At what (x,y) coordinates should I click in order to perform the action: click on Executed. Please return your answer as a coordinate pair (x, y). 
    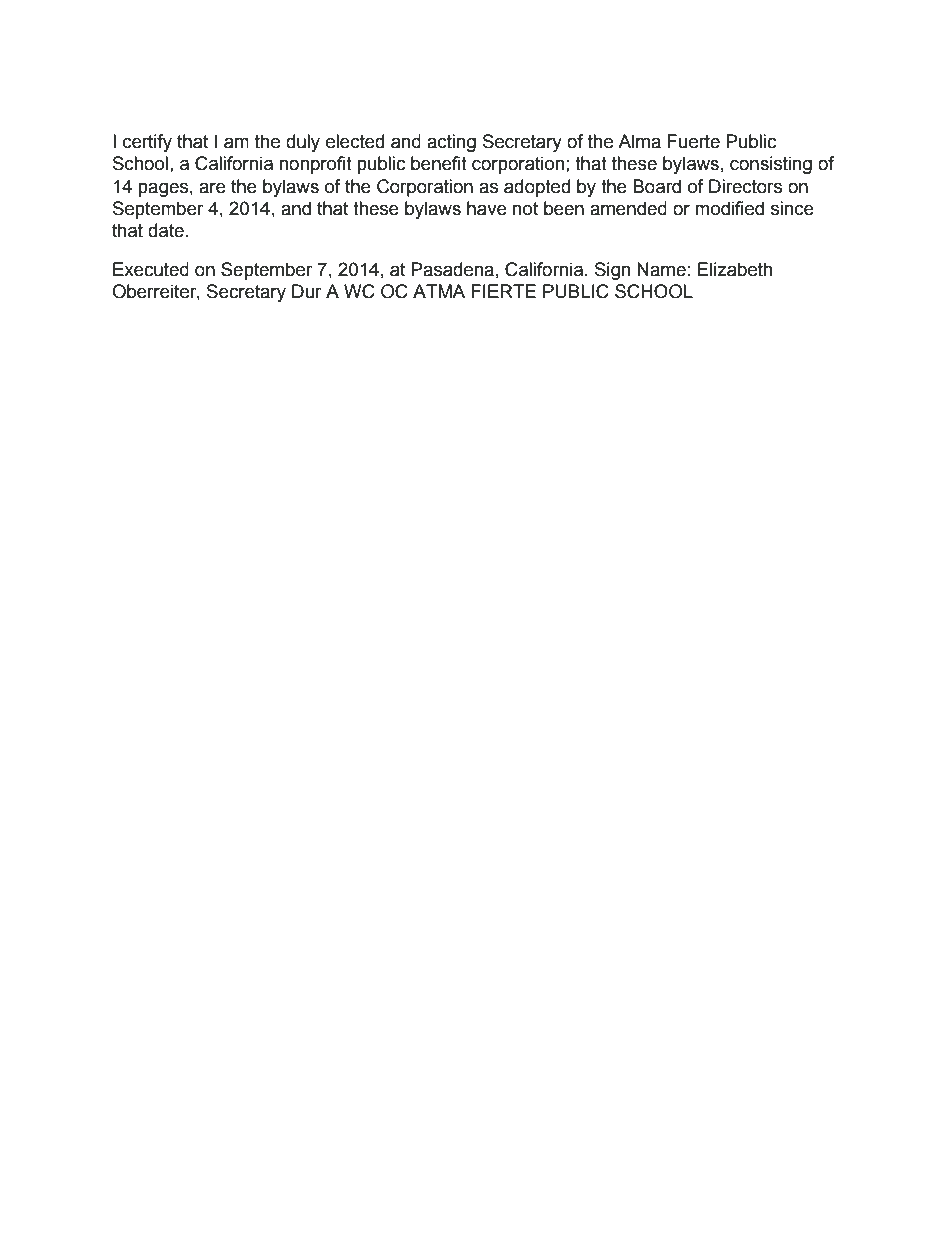
    Looking at the image, I should click on (151, 269).
